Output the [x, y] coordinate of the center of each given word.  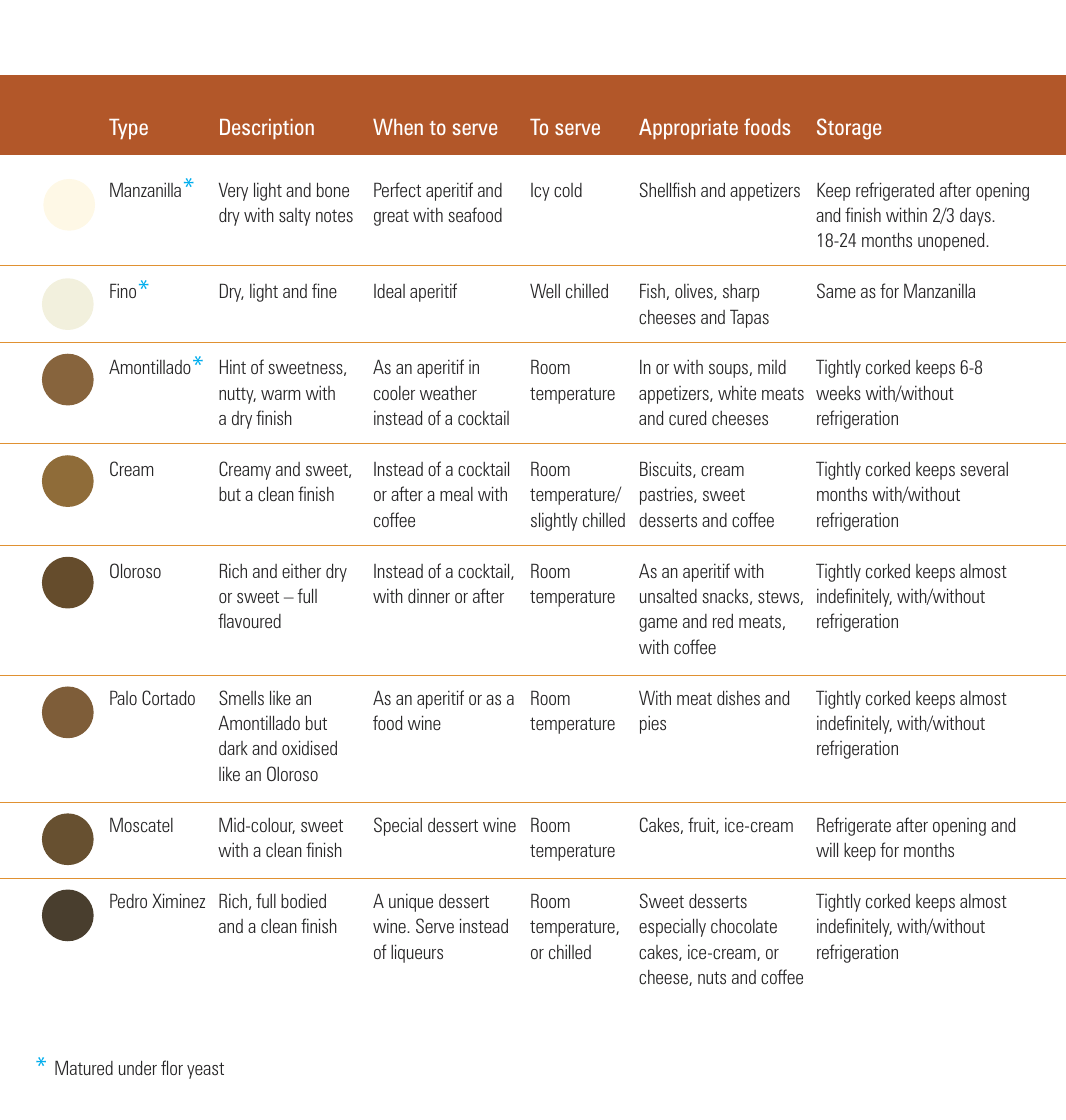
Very [233, 191]
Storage [849, 129]
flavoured [249, 620]
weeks [838, 393]
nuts [712, 977]
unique [411, 903]
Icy [540, 192]
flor [172, 1067]
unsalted [668, 596]
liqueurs [417, 953]
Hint [233, 366]
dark [233, 748]
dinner [429, 595]
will [827, 849]
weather [448, 393]
